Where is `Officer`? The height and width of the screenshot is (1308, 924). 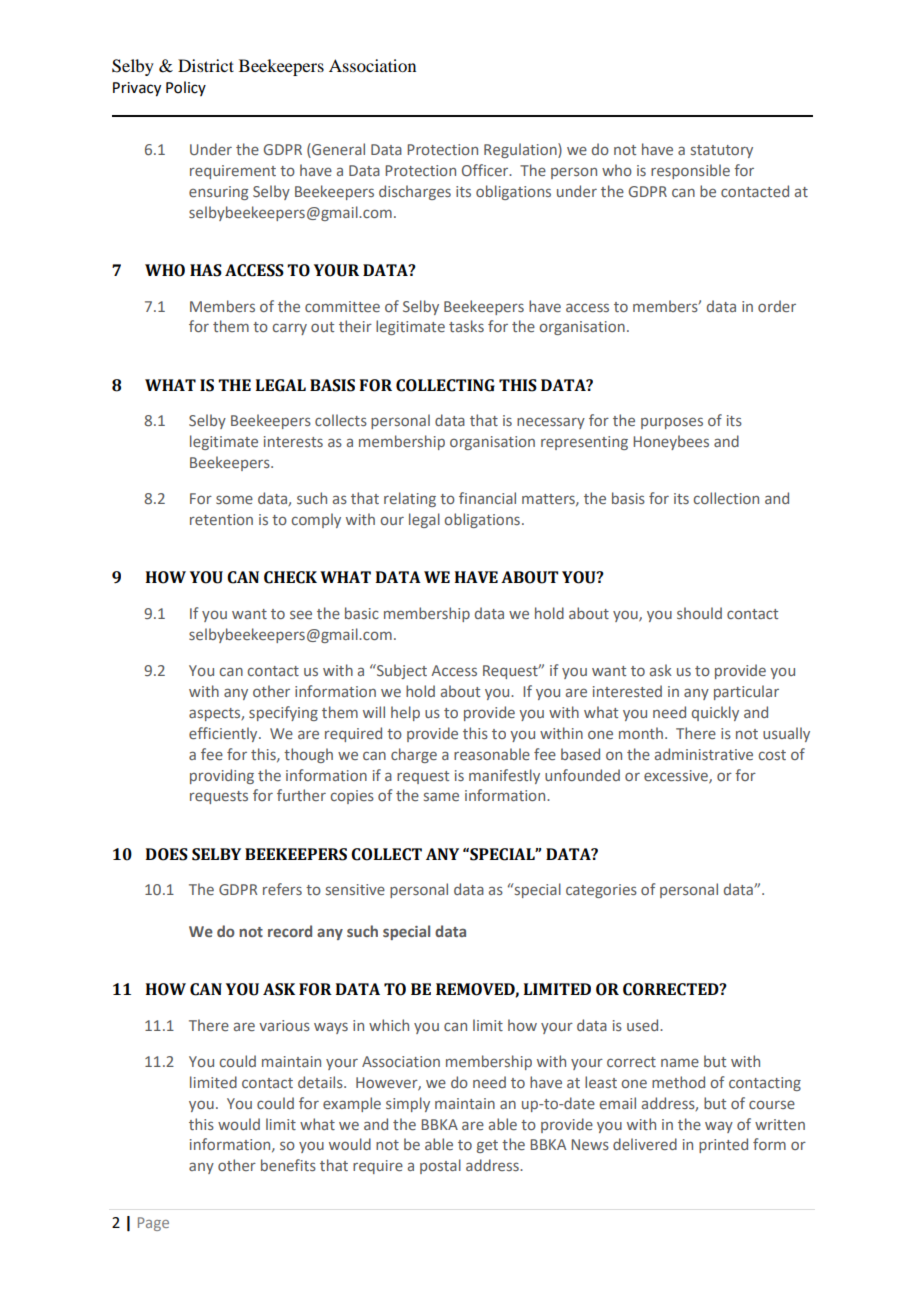
Officer is located at coordinates (486, 170).
